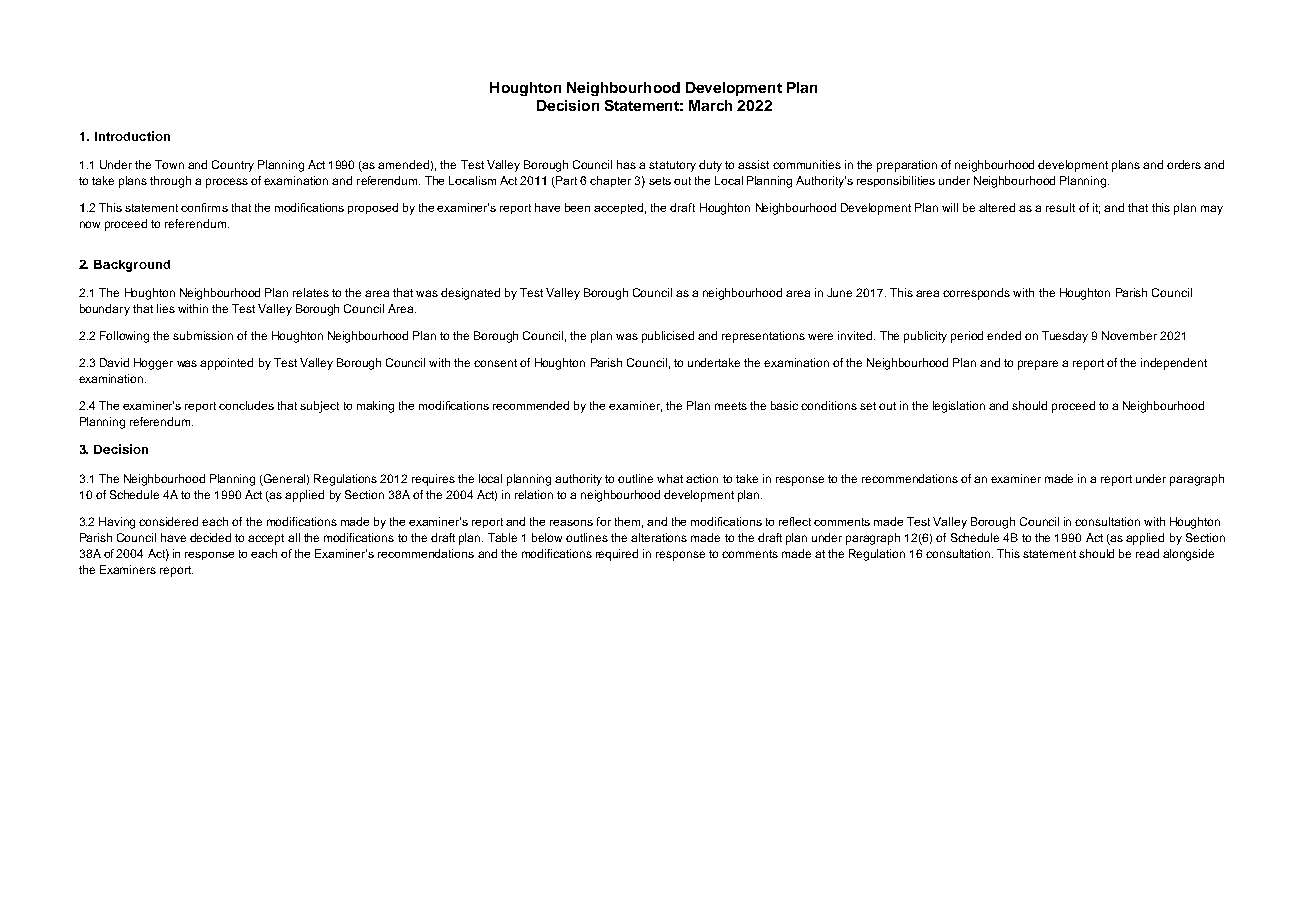  Describe the element at coordinates (1184, 164) in the screenshot. I see `orders` at that location.
